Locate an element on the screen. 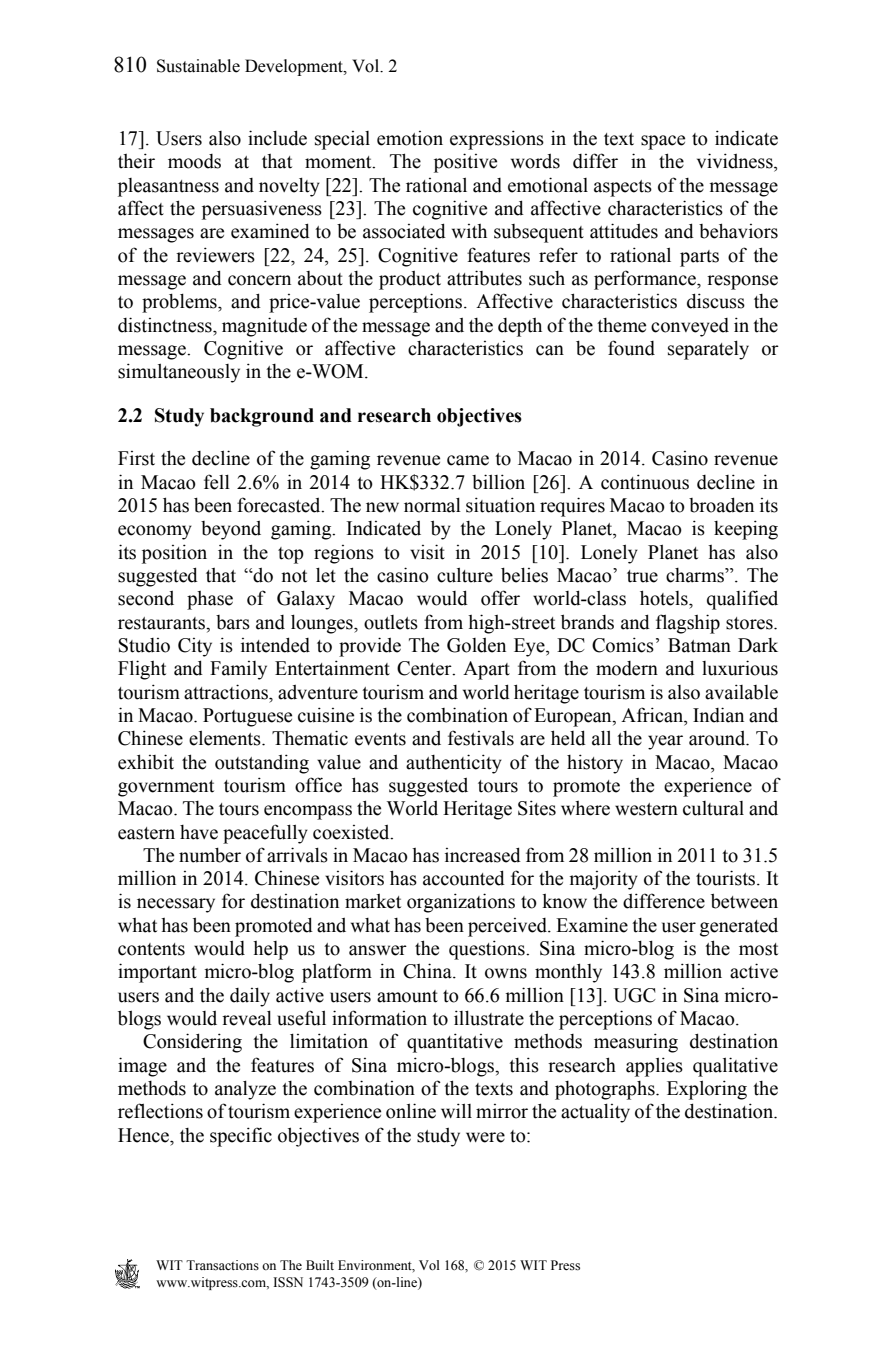 This screenshot has height=1345, width=896. came is located at coordinates (468, 460).
